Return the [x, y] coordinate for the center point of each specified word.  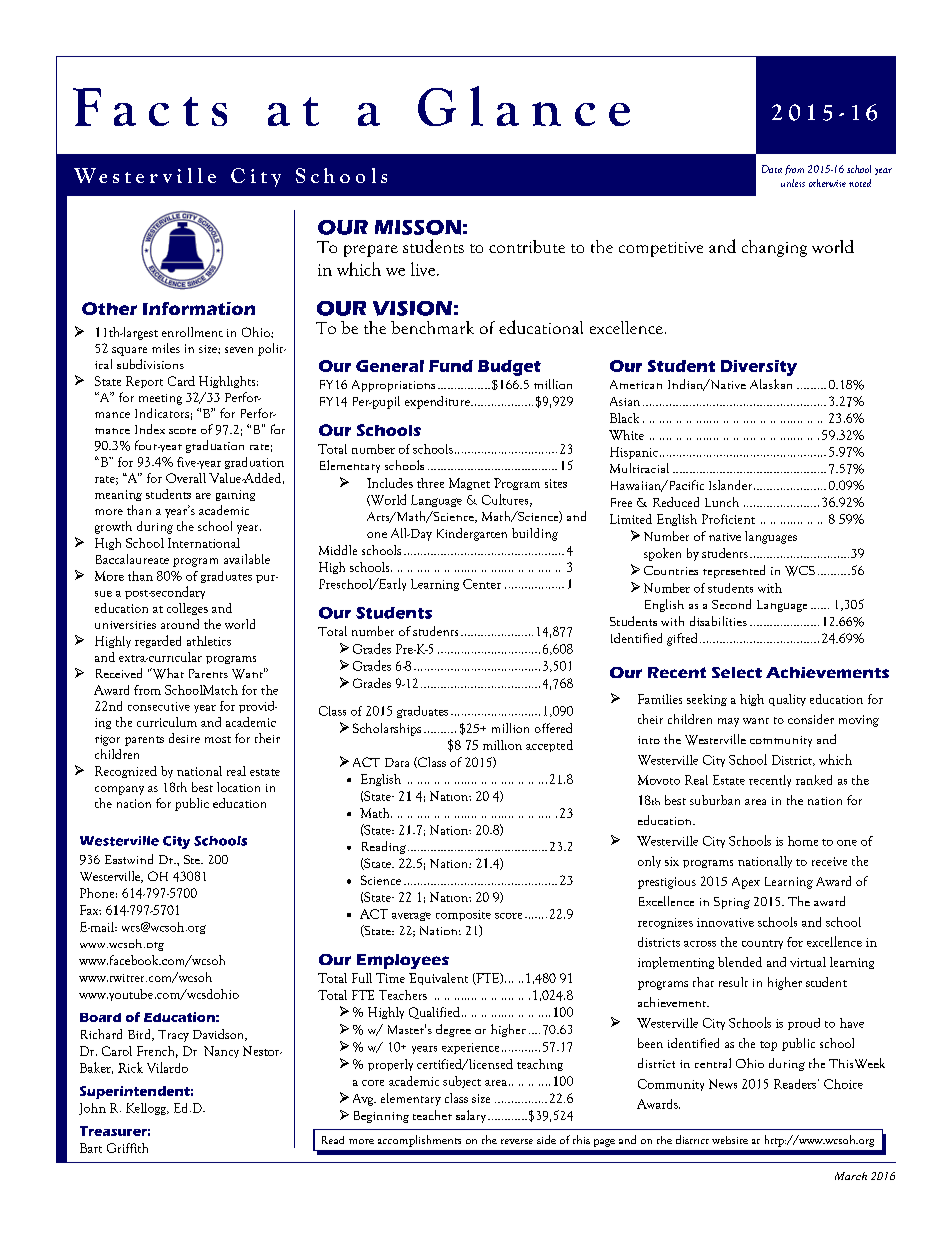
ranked [814, 780]
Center [482, 584]
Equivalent [438, 979]
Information [199, 308]
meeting [160, 399]
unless [793, 183]
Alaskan [771, 384]
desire [184, 738]
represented [734, 571]
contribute [527, 246]
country [762, 944]
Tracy [173, 1036]
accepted [549, 746]
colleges [187, 609]
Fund [451, 366]
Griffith [127, 1148]
